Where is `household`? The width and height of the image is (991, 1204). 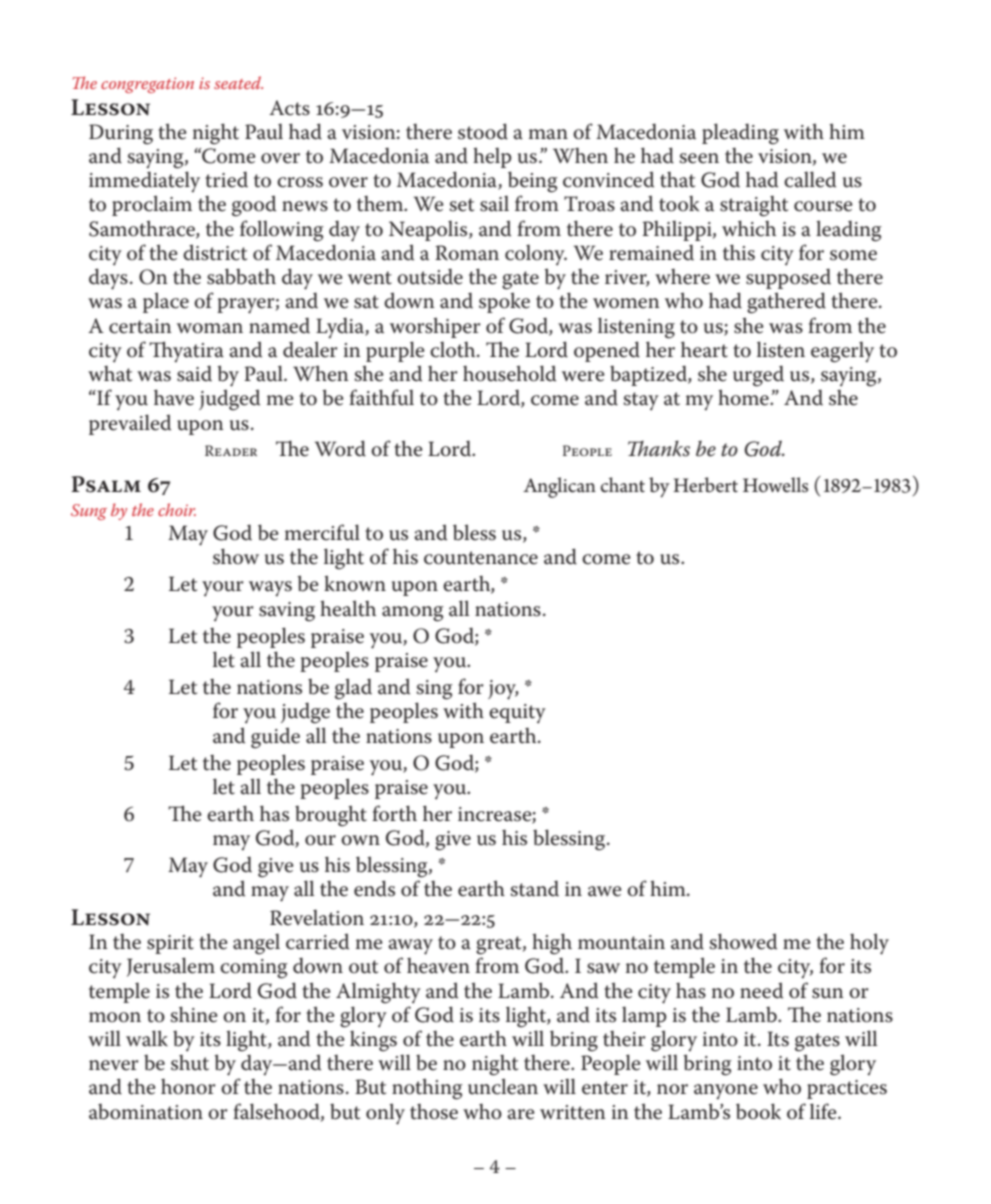 household is located at coordinates (509, 373).
